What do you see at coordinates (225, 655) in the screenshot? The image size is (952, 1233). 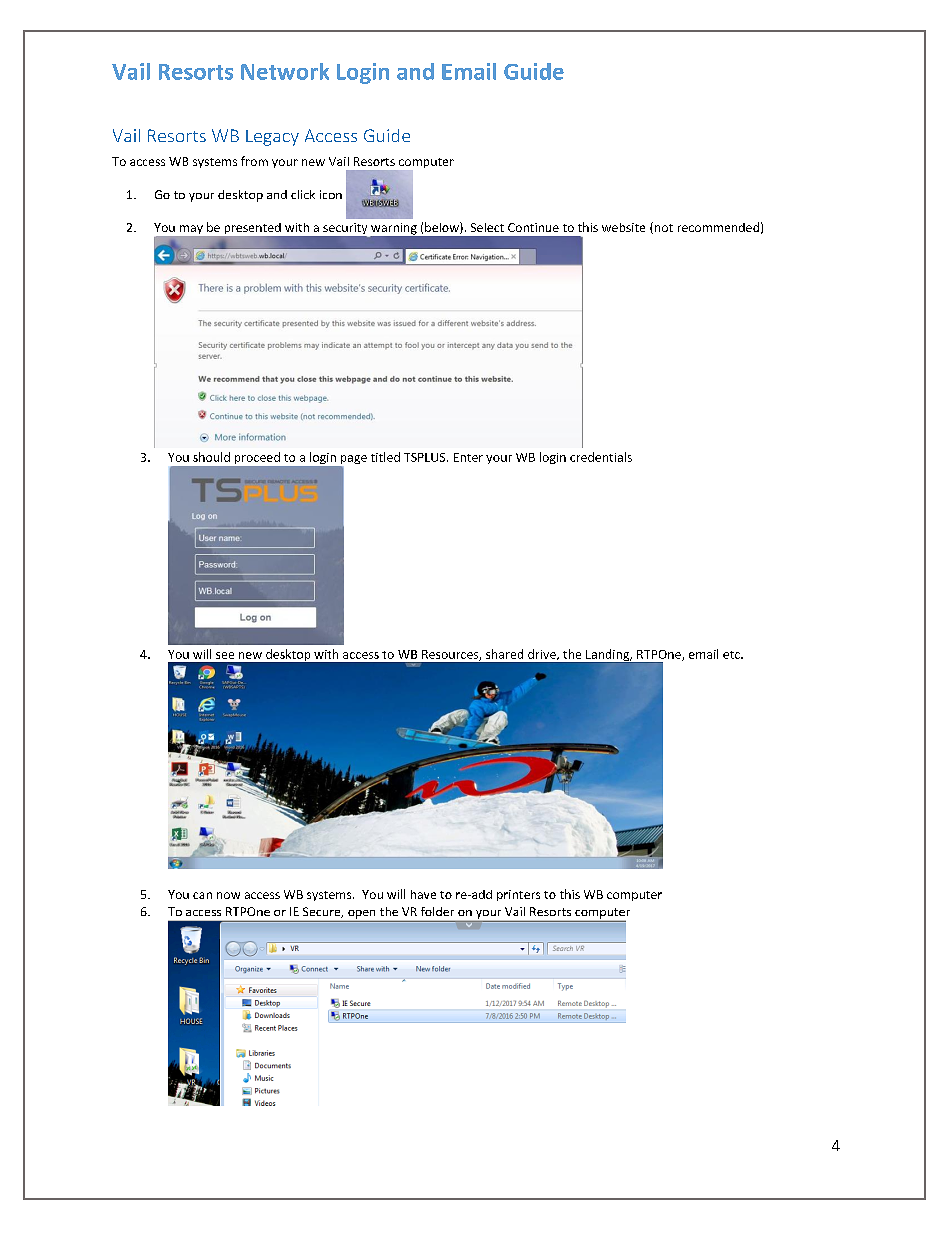 I see `see` at bounding box center [225, 655].
